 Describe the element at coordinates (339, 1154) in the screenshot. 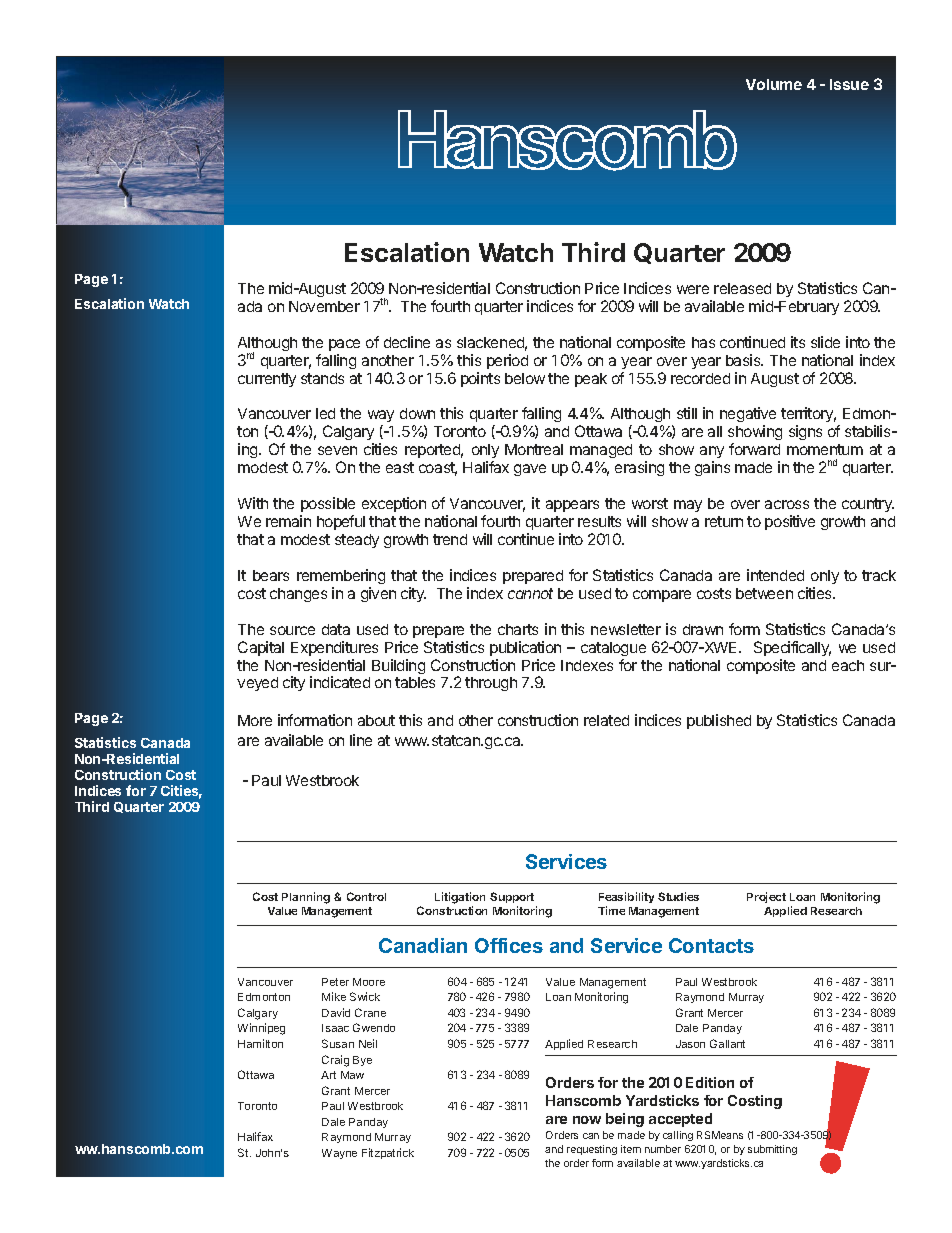

I see `Wayne` at that location.
